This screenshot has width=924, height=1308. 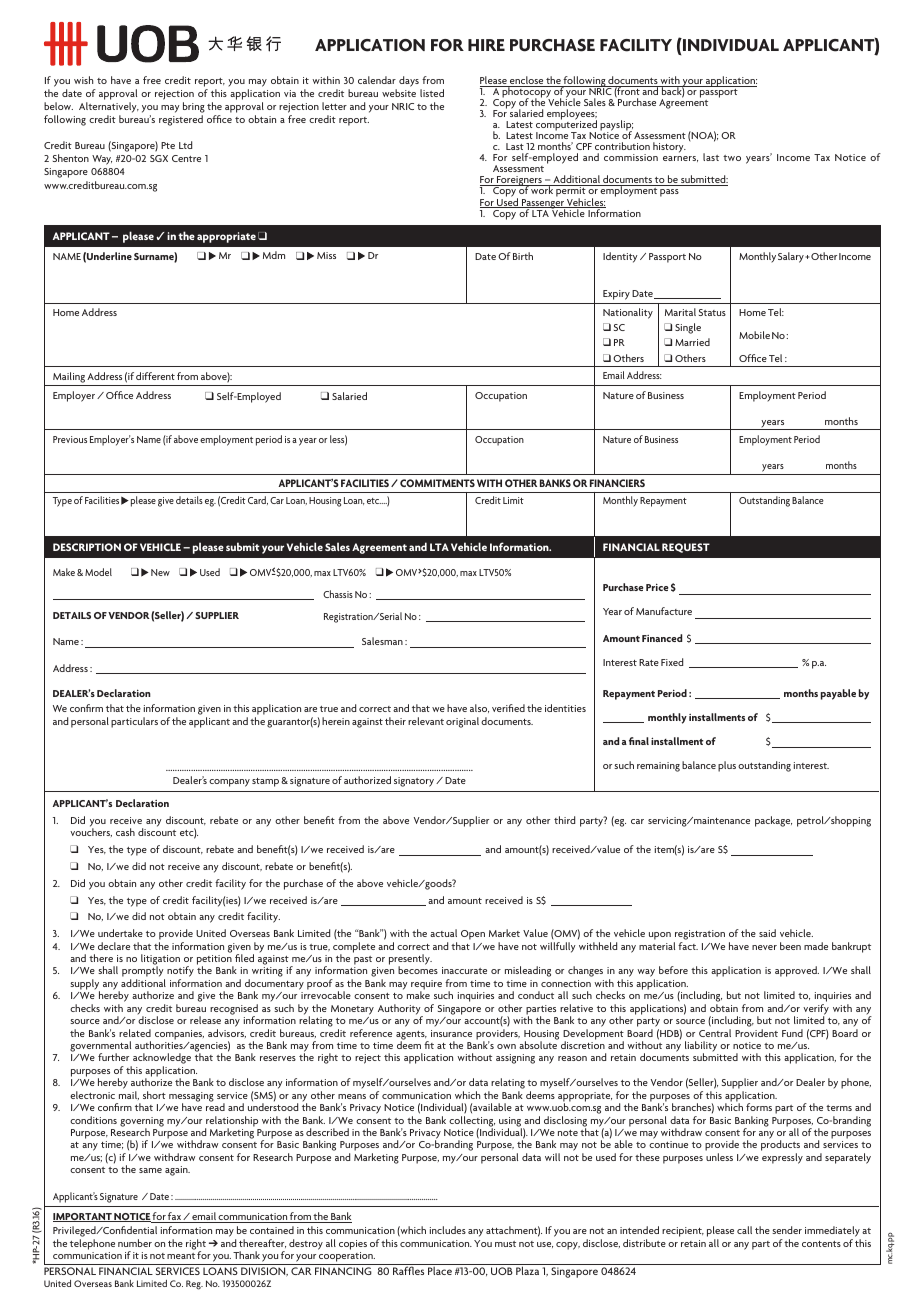 What do you see at coordinates (194, 109) in the screenshot?
I see `bring` at bounding box center [194, 109].
